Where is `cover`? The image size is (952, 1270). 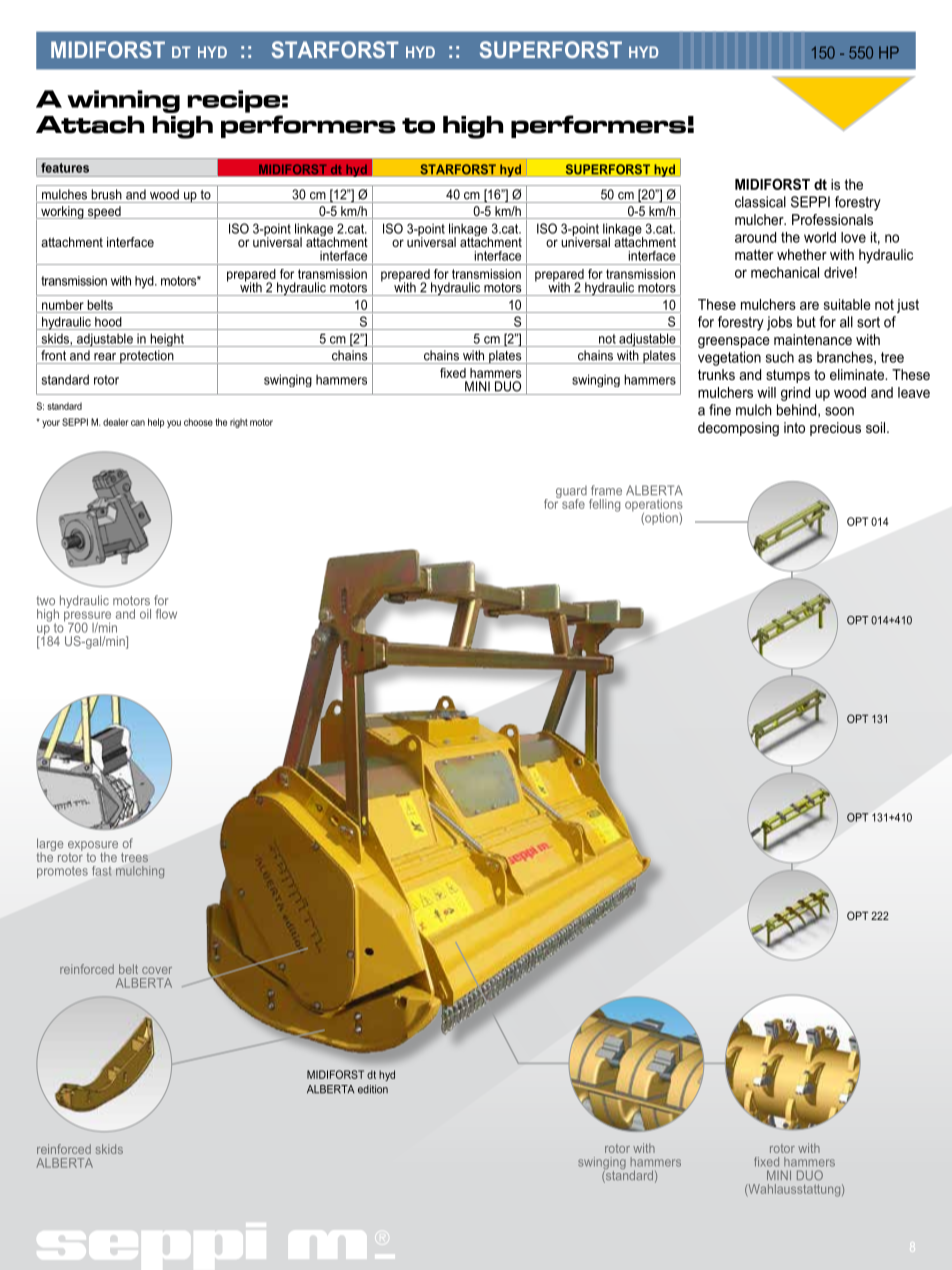
cover is located at coordinates (157, 970).
